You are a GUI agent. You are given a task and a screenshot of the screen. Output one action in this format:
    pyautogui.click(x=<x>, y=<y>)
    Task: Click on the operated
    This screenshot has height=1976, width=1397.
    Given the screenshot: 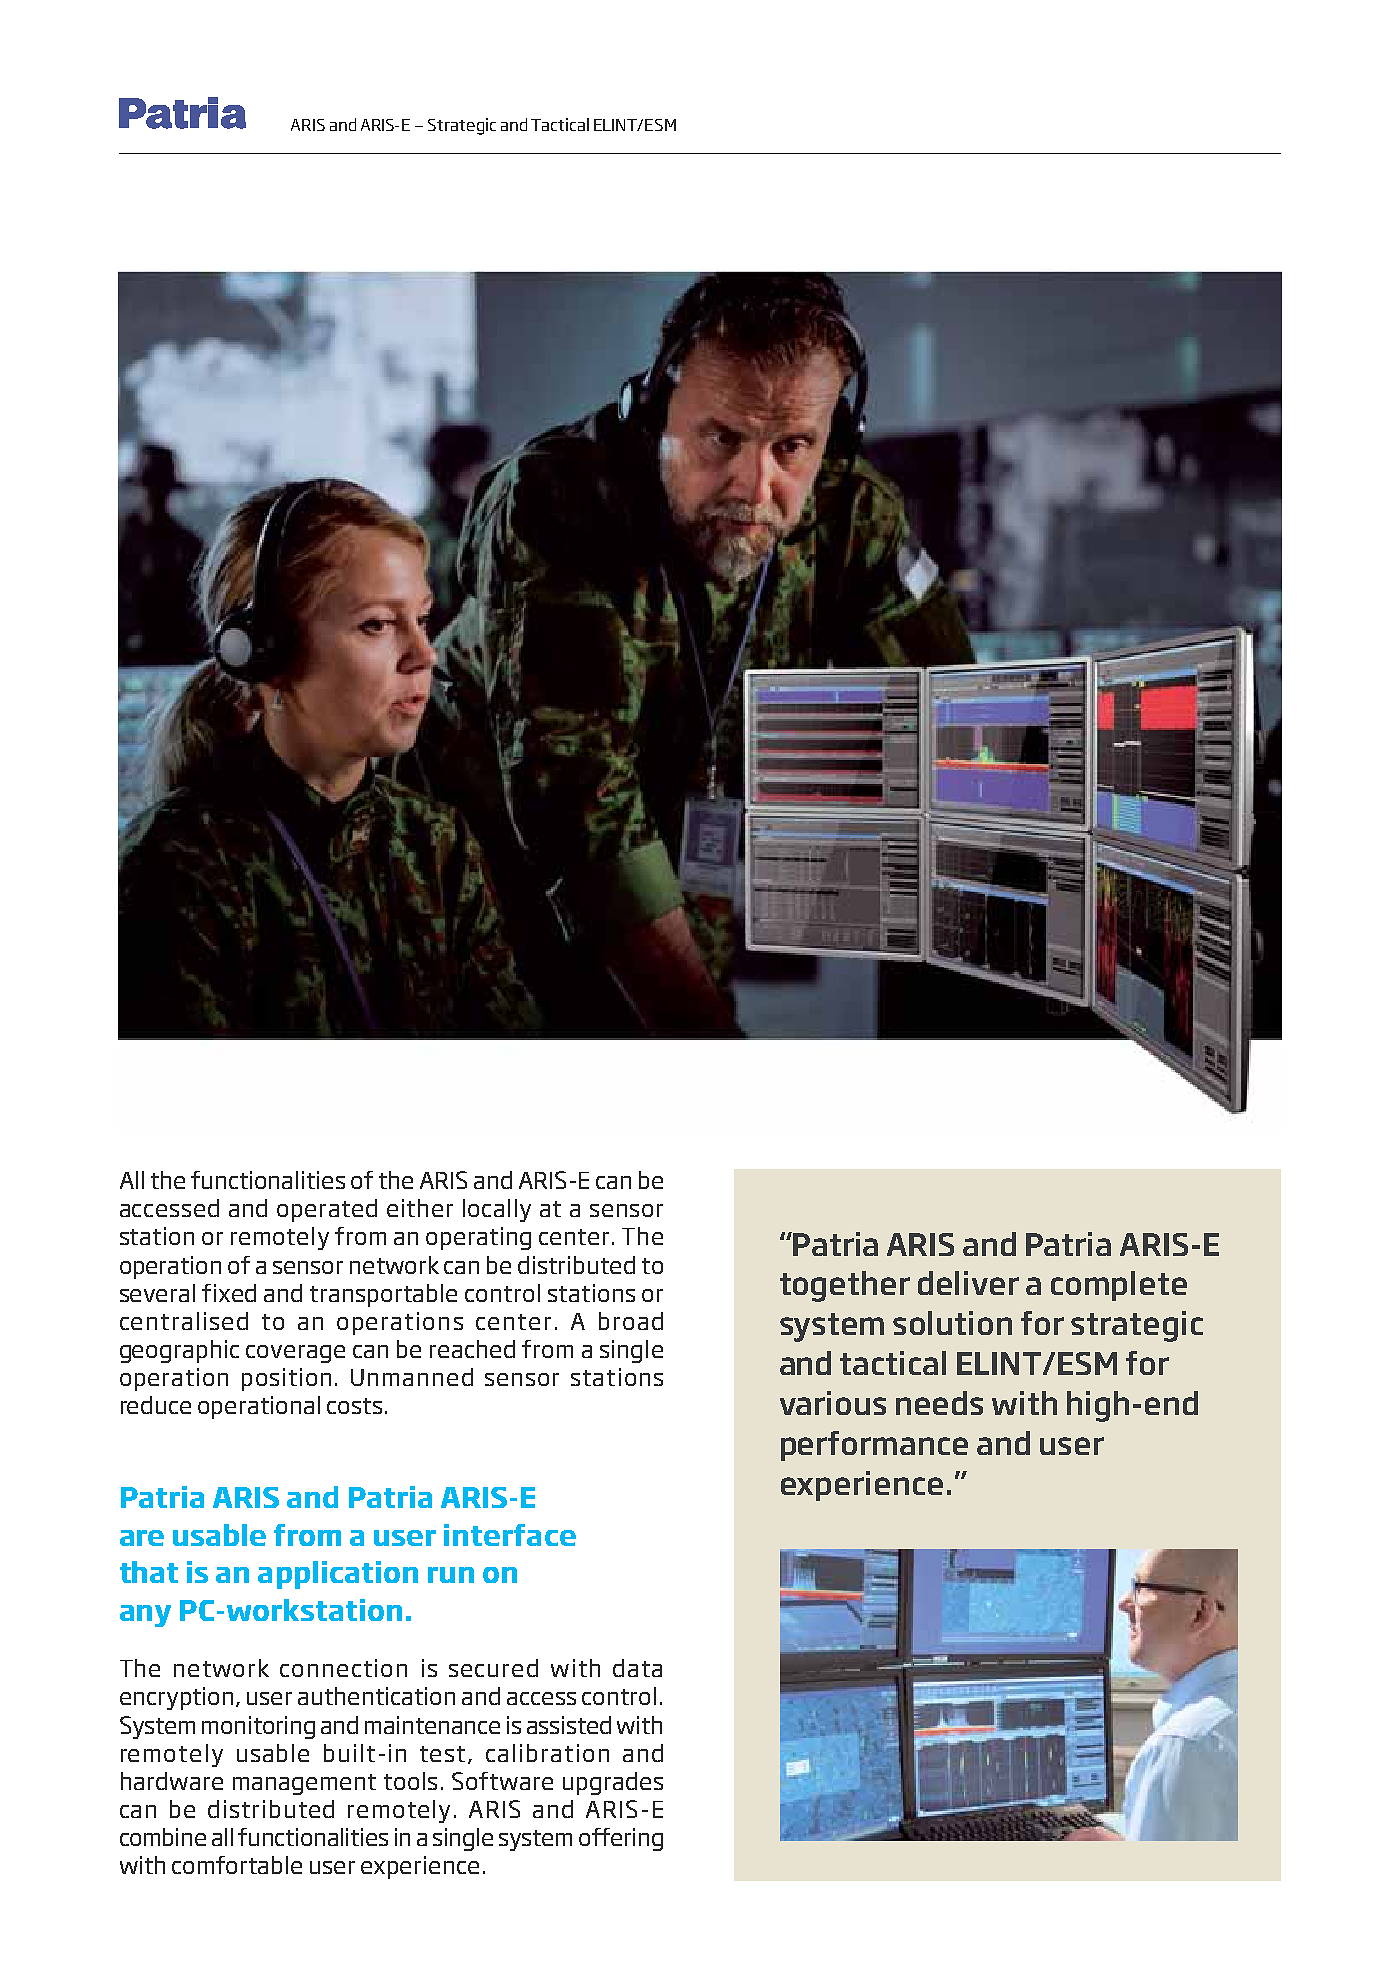 What is the action you would take?
    pyautogui.click(x=327, y=1210)
